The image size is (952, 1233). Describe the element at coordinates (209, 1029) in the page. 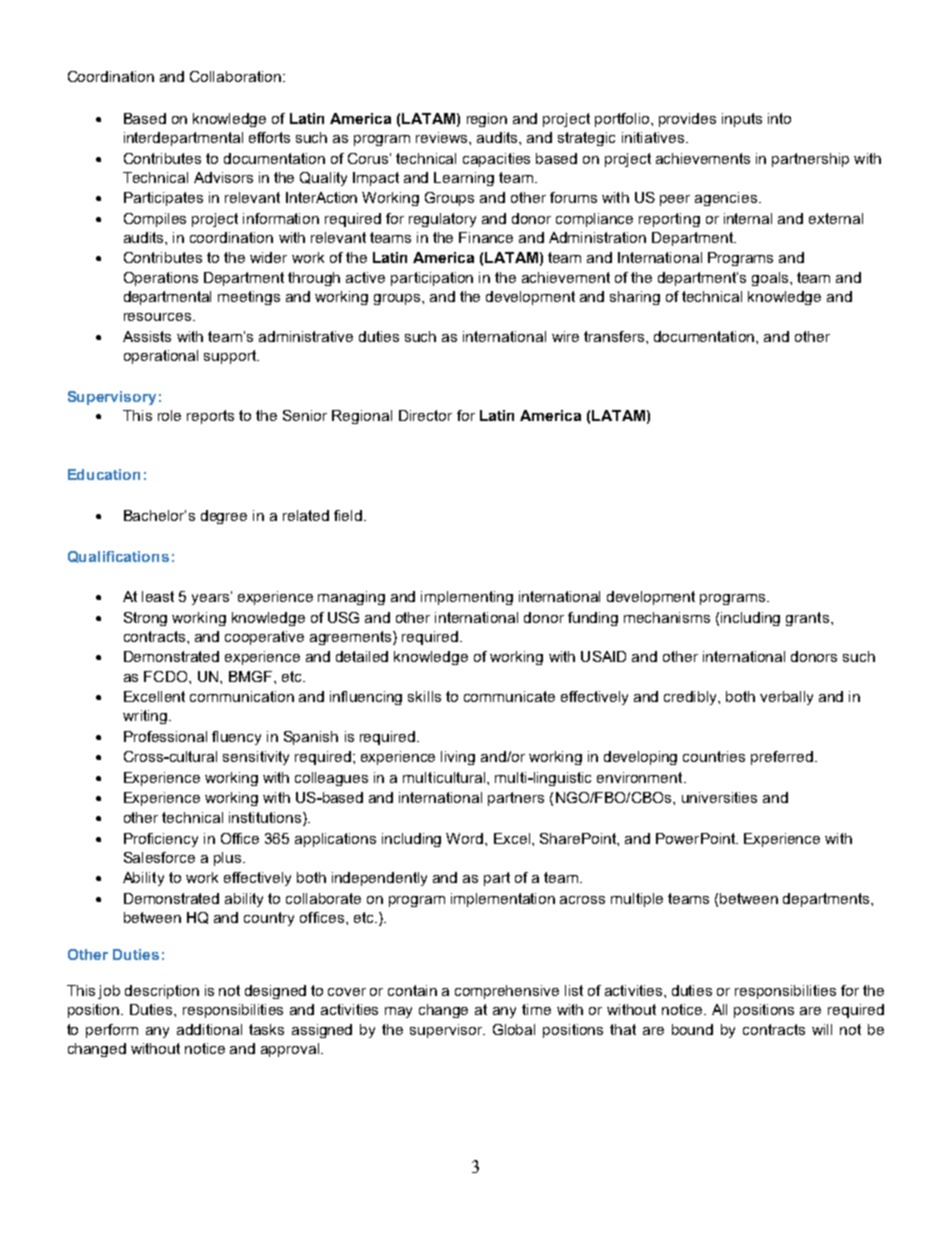

I see `additional` at that location.
